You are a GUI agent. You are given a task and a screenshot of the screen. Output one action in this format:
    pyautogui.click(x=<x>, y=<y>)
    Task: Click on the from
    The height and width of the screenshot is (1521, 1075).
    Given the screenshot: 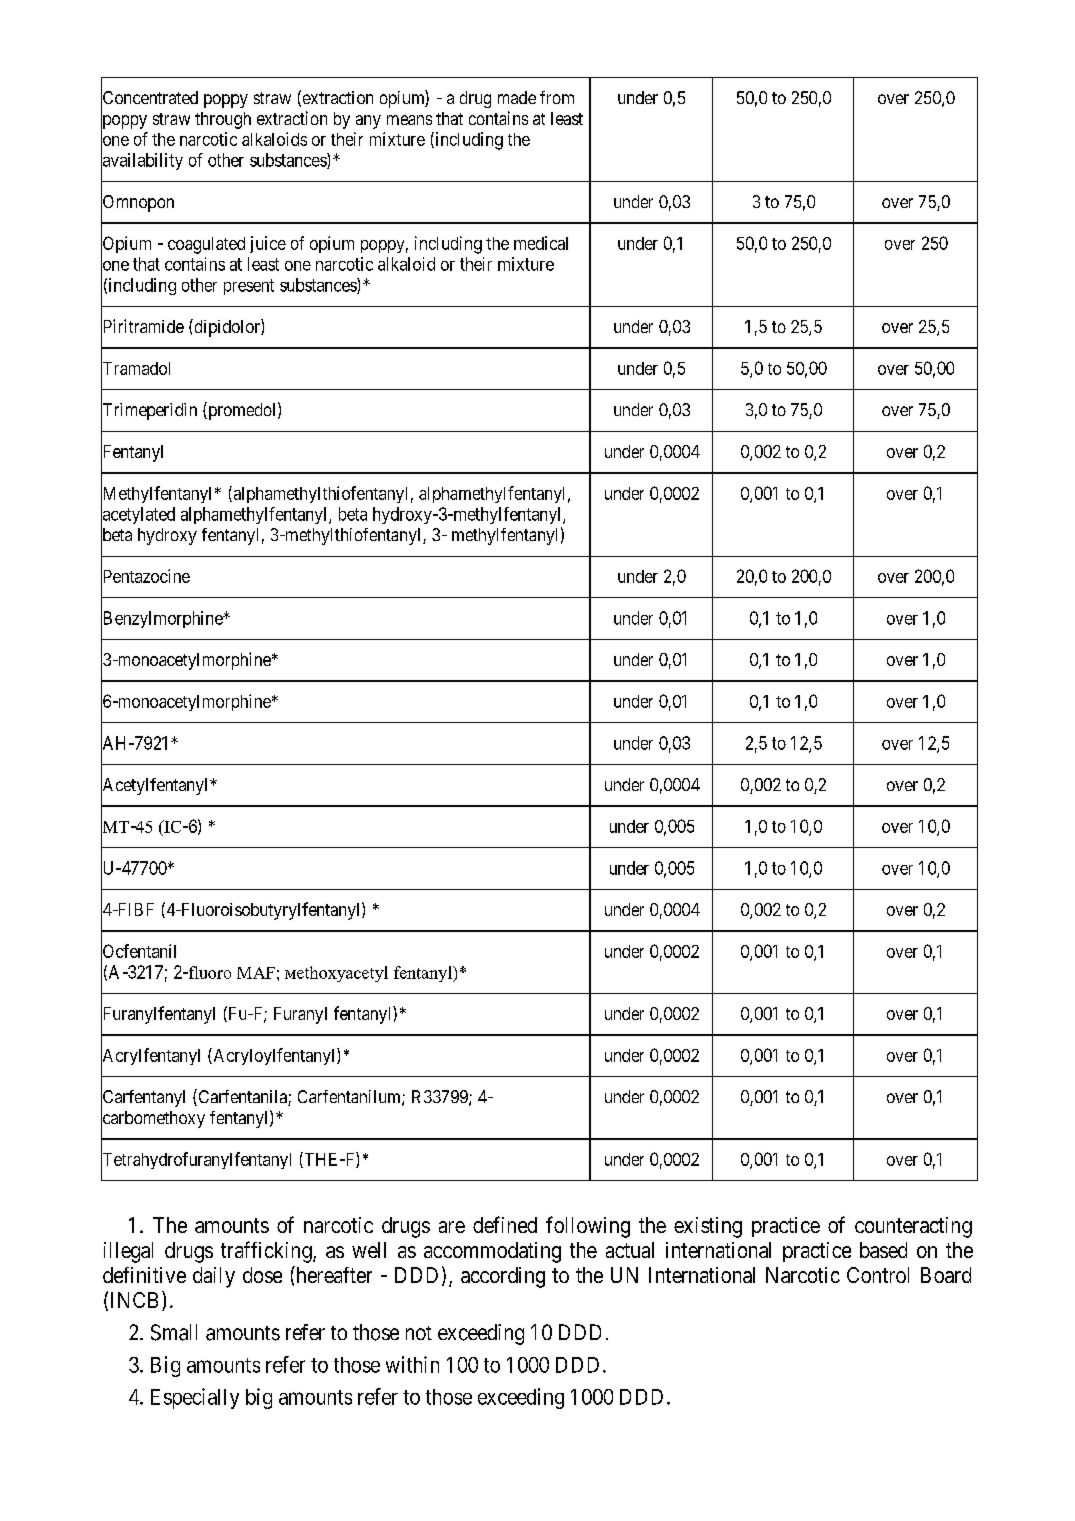 What is the action you would take?
    pyautogui.click(x=557, y=97)
